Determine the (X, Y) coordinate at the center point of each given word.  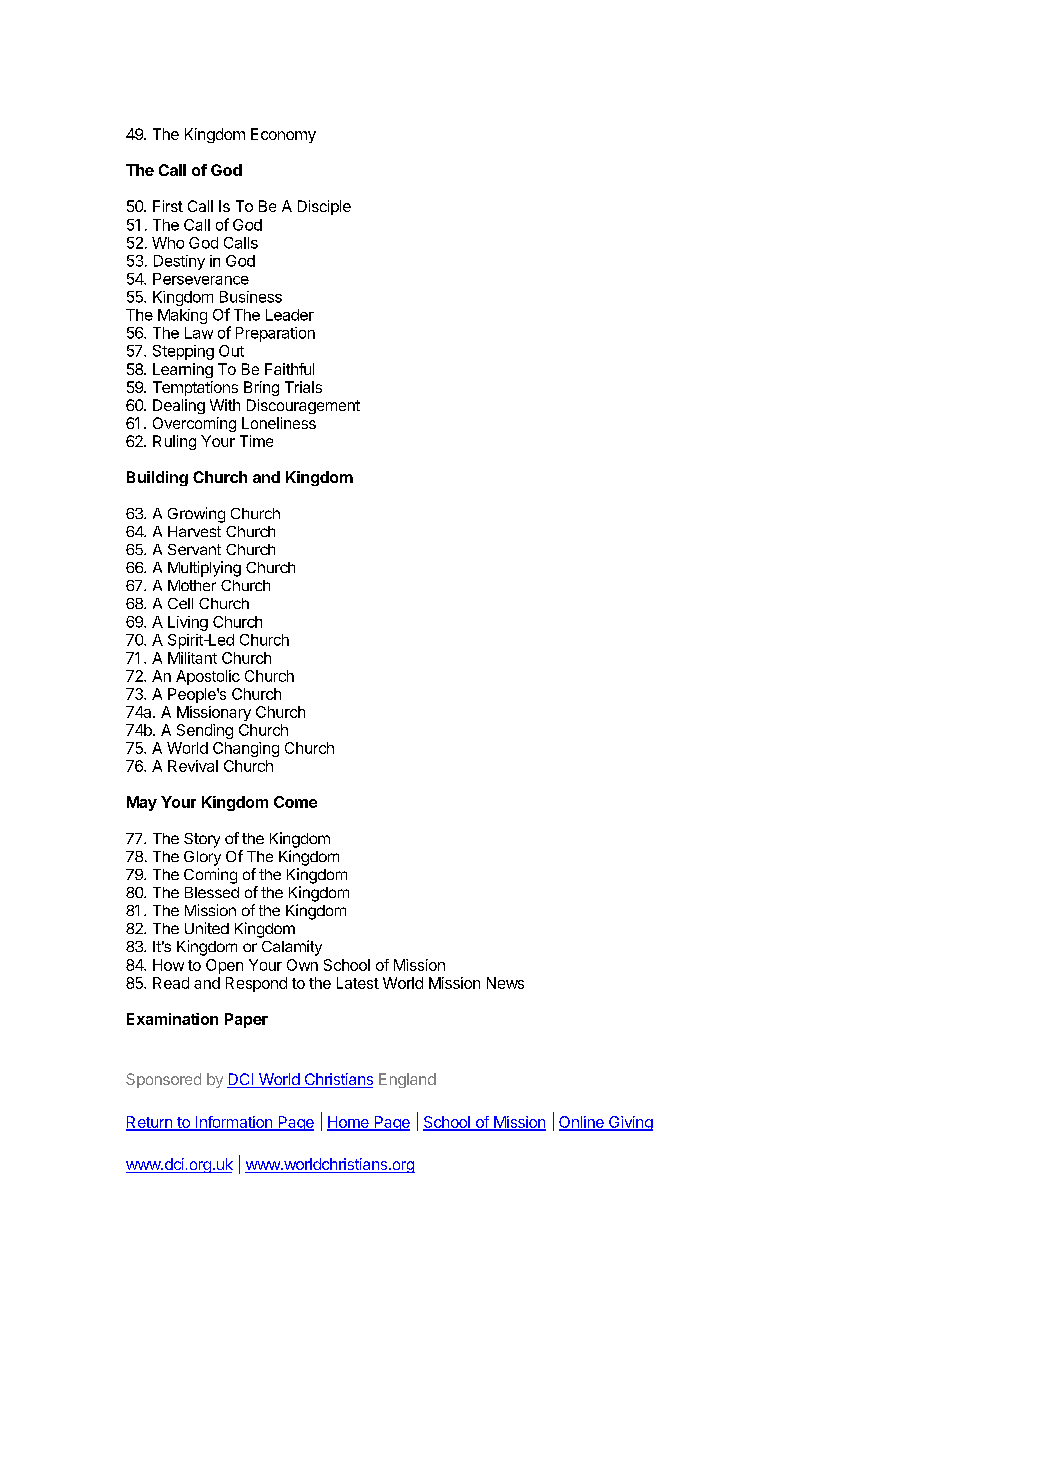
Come (295, 802)
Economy (283, 135)
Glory (202, 858)
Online (582, 1123)
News (505, 983)
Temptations (195, 388)
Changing (246, 749)
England (407, 1080)
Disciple (324, 207)
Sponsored (163, 1080)
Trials (303, 387)
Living (188, 623)
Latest (358, 983)
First (168, 206)
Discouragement (303, 406)
